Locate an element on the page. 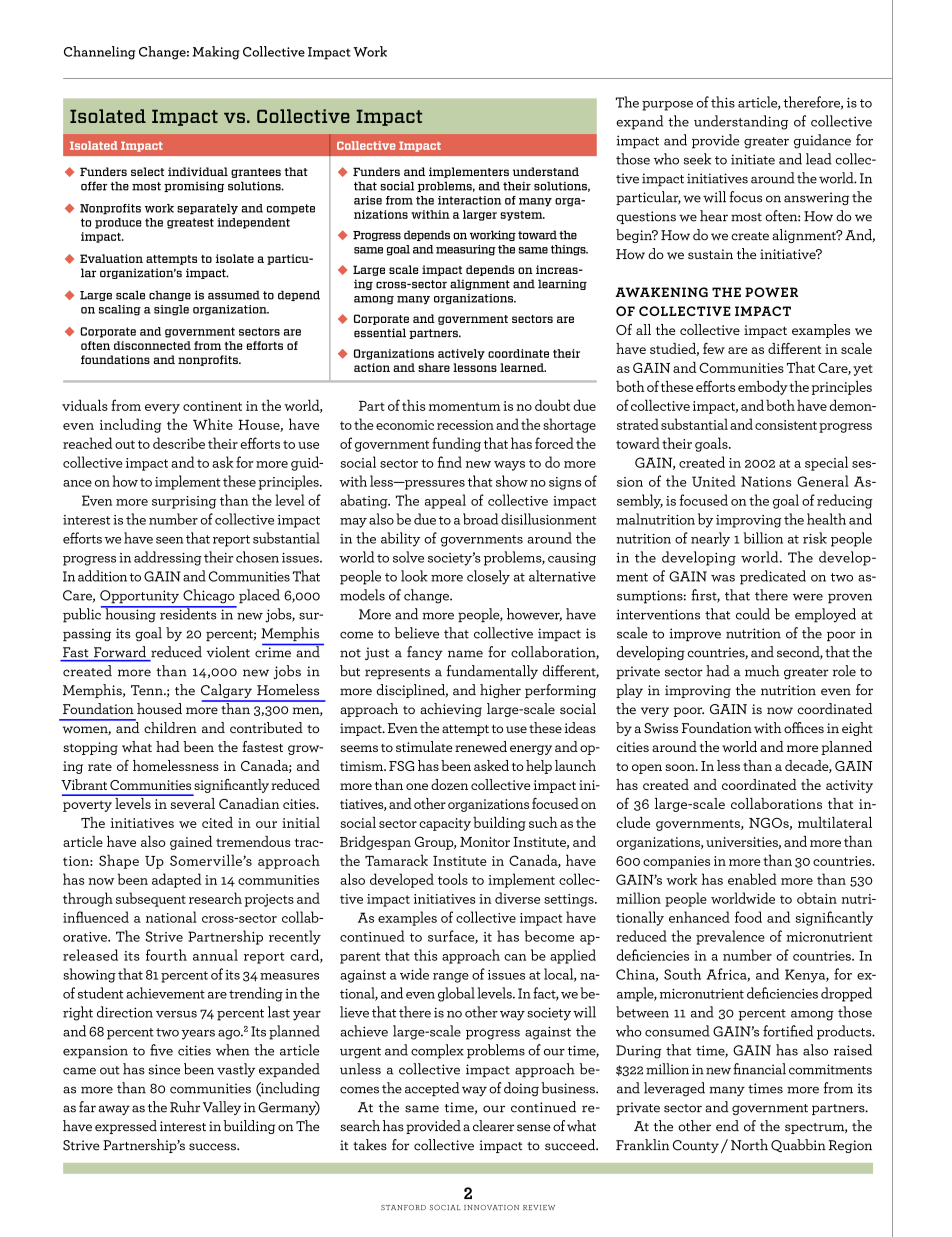 The height and width of the page is (1237, 952). system is located at coordinates (522, 216).
